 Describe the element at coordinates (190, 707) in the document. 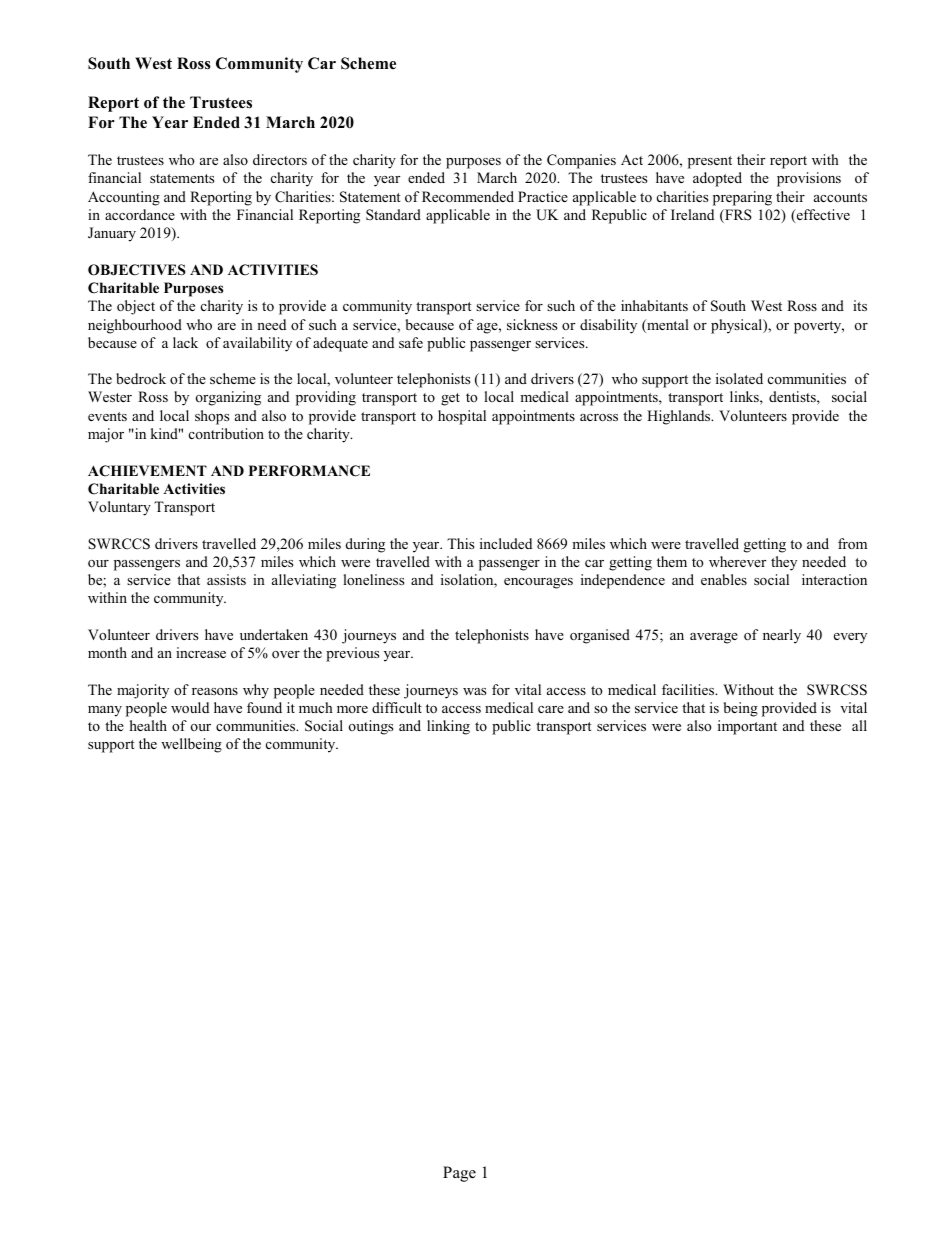

I see `would` at that location.
